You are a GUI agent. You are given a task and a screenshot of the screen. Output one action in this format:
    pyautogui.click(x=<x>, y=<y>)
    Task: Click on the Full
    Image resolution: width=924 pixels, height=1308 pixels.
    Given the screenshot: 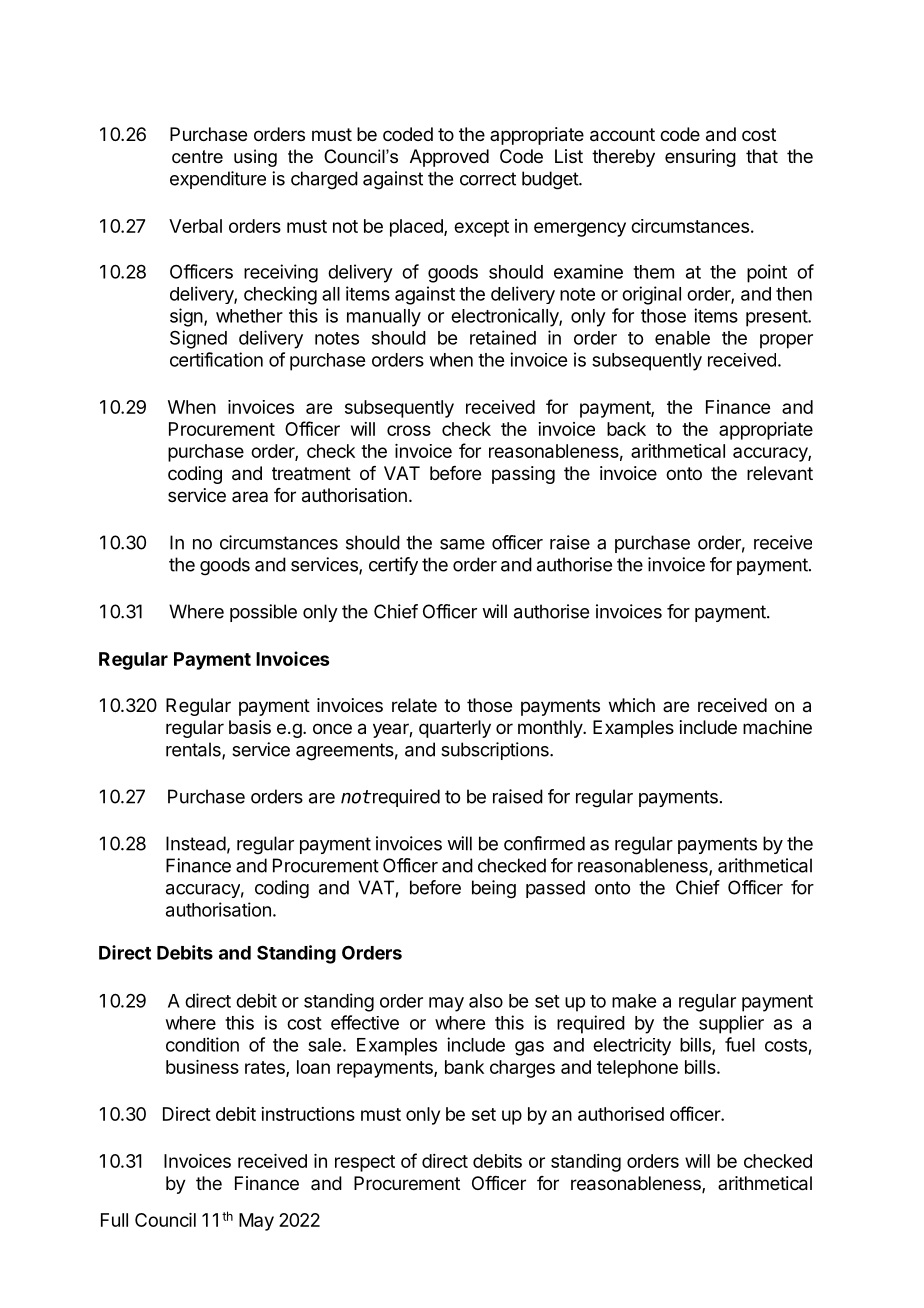 What is the action you would take?
    pyautogui.click(x=114, y=1220)
